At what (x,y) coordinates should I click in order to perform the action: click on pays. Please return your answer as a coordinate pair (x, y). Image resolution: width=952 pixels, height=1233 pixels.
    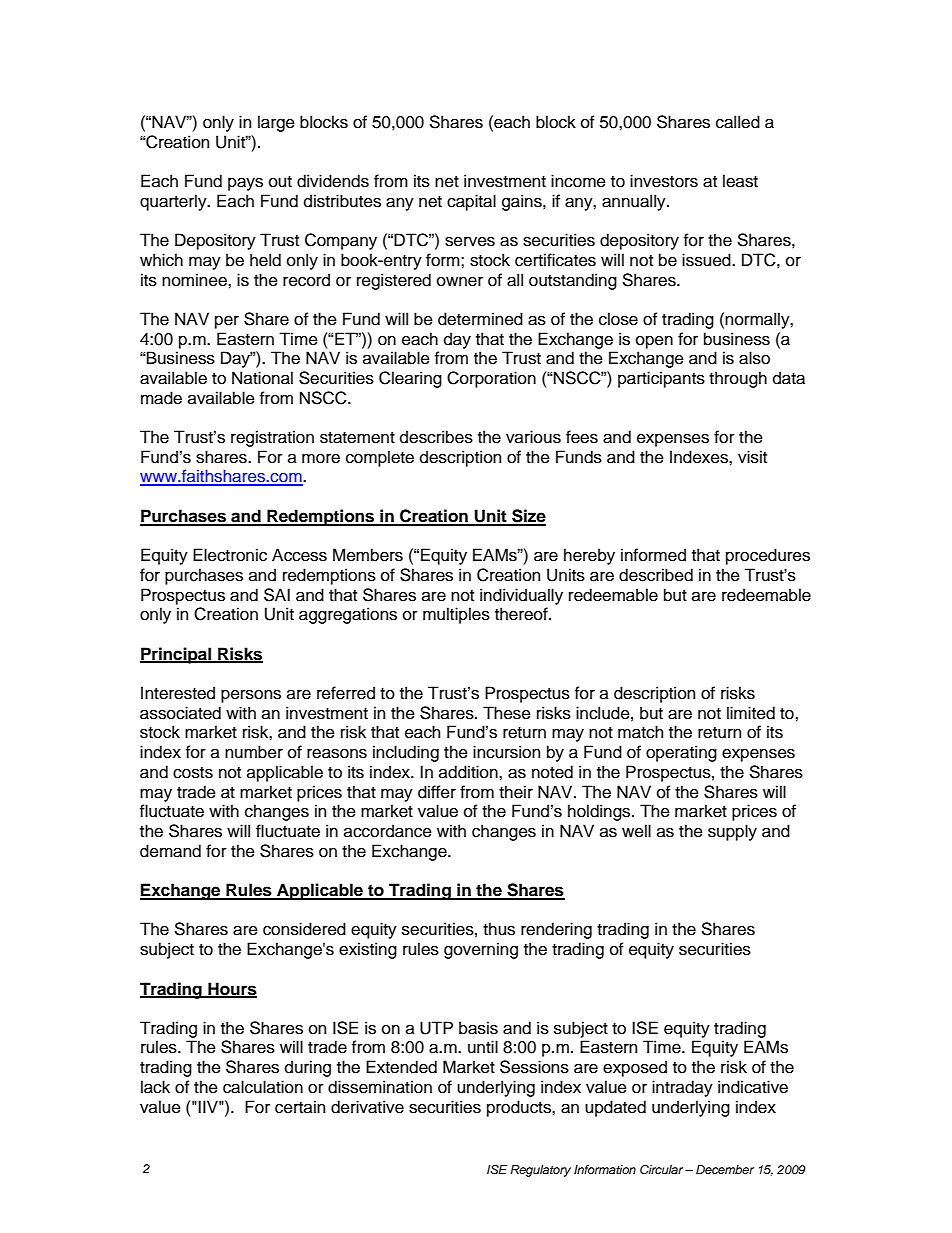
    Looking at the image, I should click on (245, 184).
